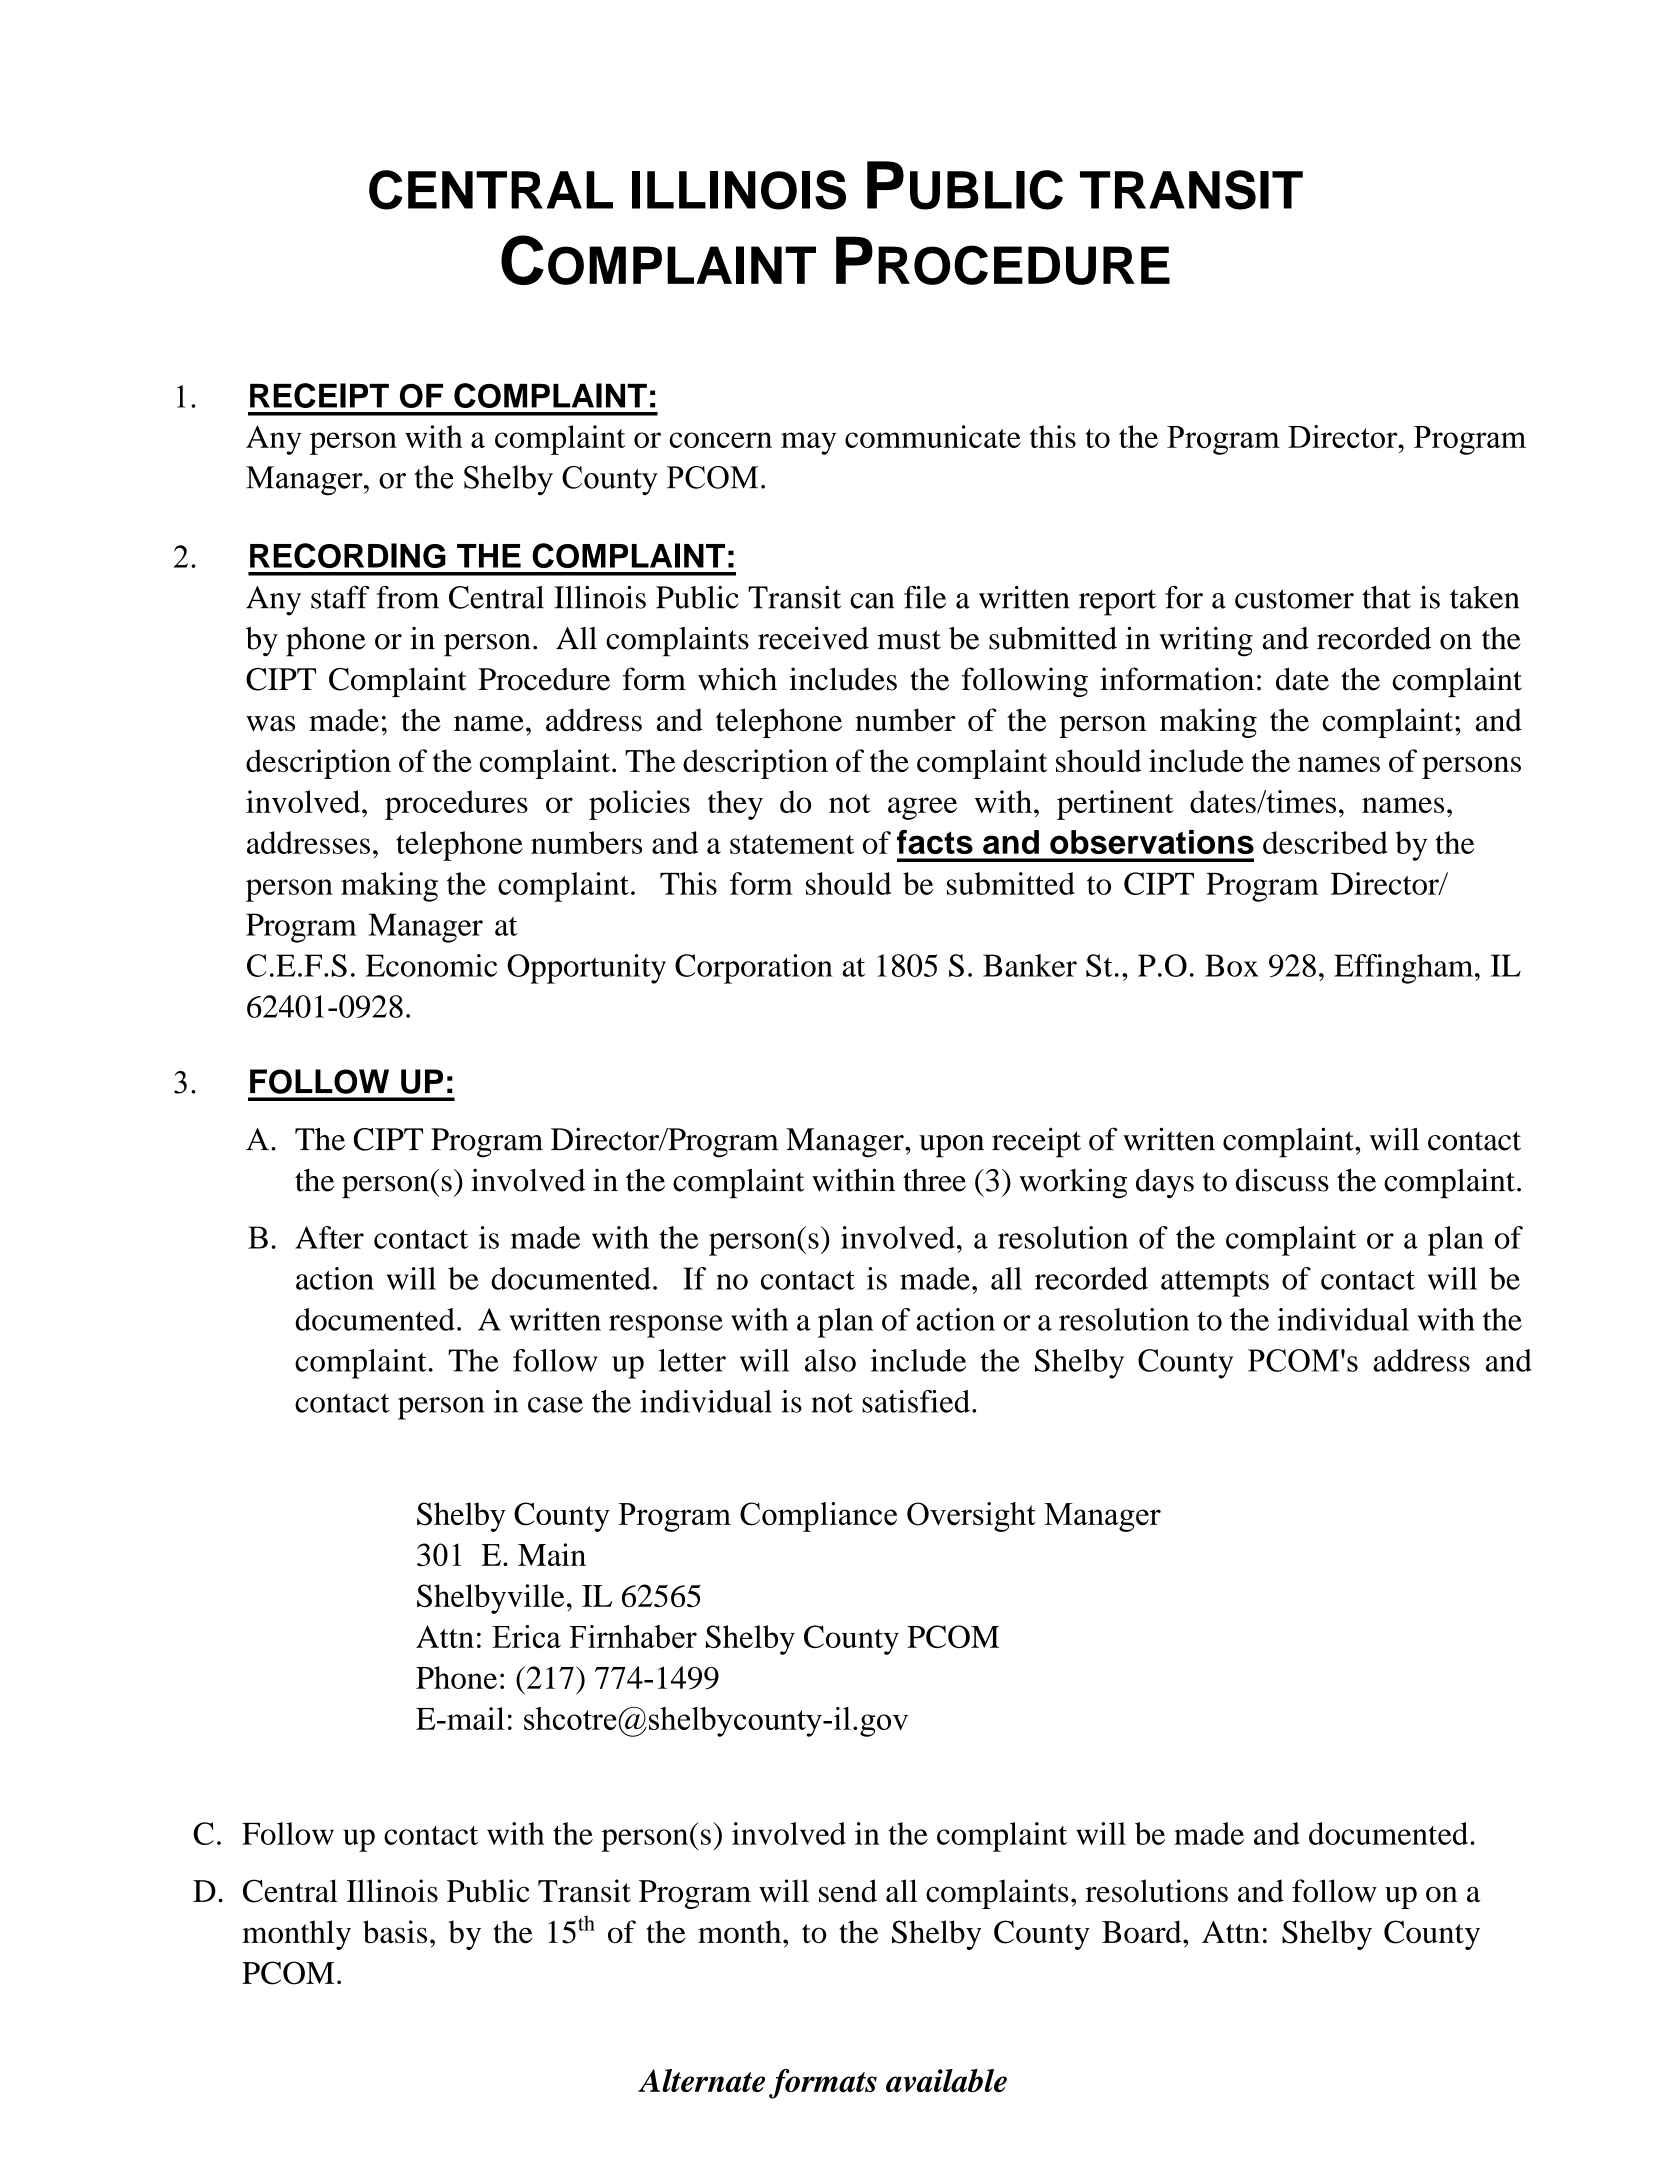  Describe the element at coordinates (946, 2080) in the screenshot. I see `available` at that location.
